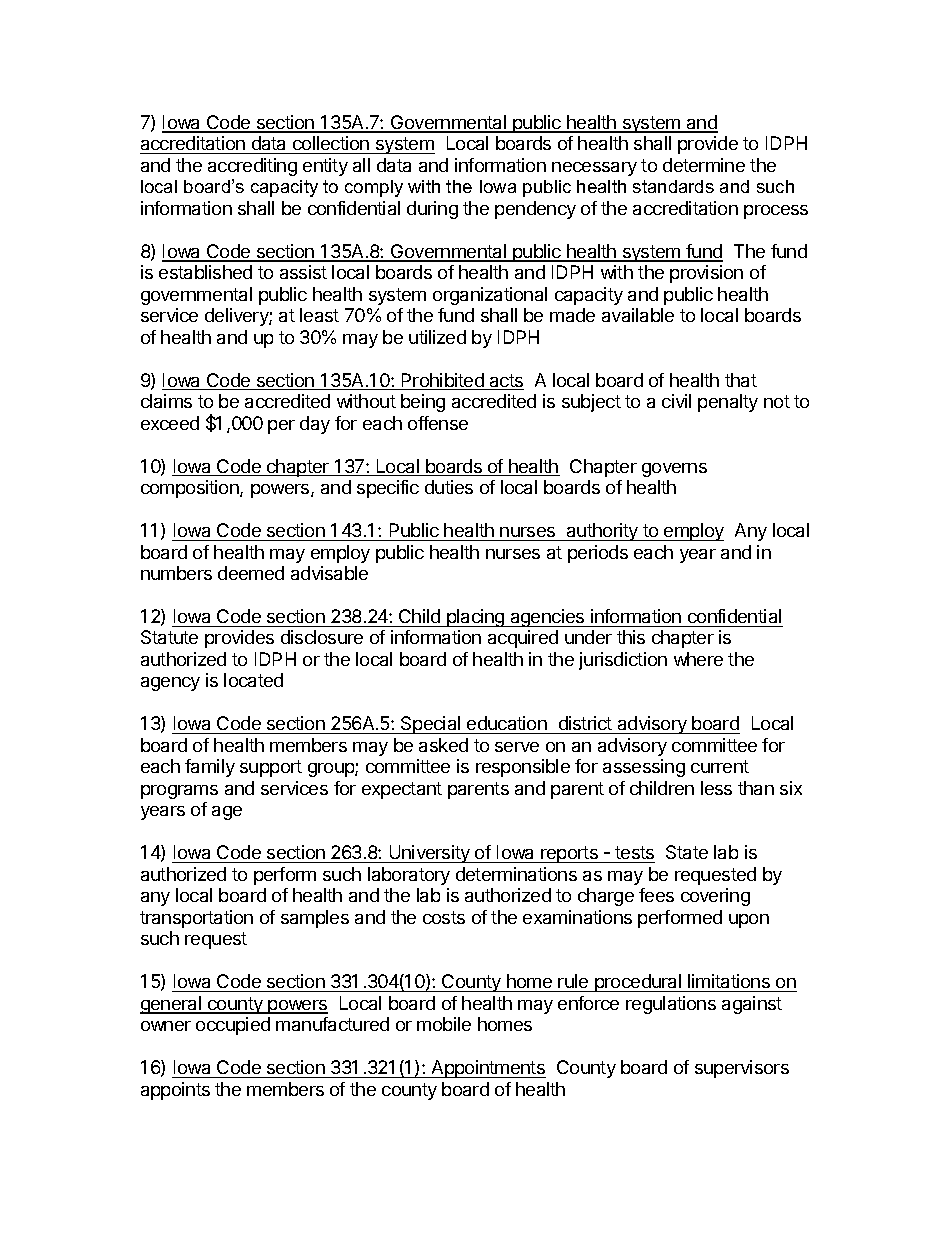 This document has width=952, height=1233. What do you see at coordinates (674, 470) in the document?
I see `governs` at bounding box center [674, 470].
